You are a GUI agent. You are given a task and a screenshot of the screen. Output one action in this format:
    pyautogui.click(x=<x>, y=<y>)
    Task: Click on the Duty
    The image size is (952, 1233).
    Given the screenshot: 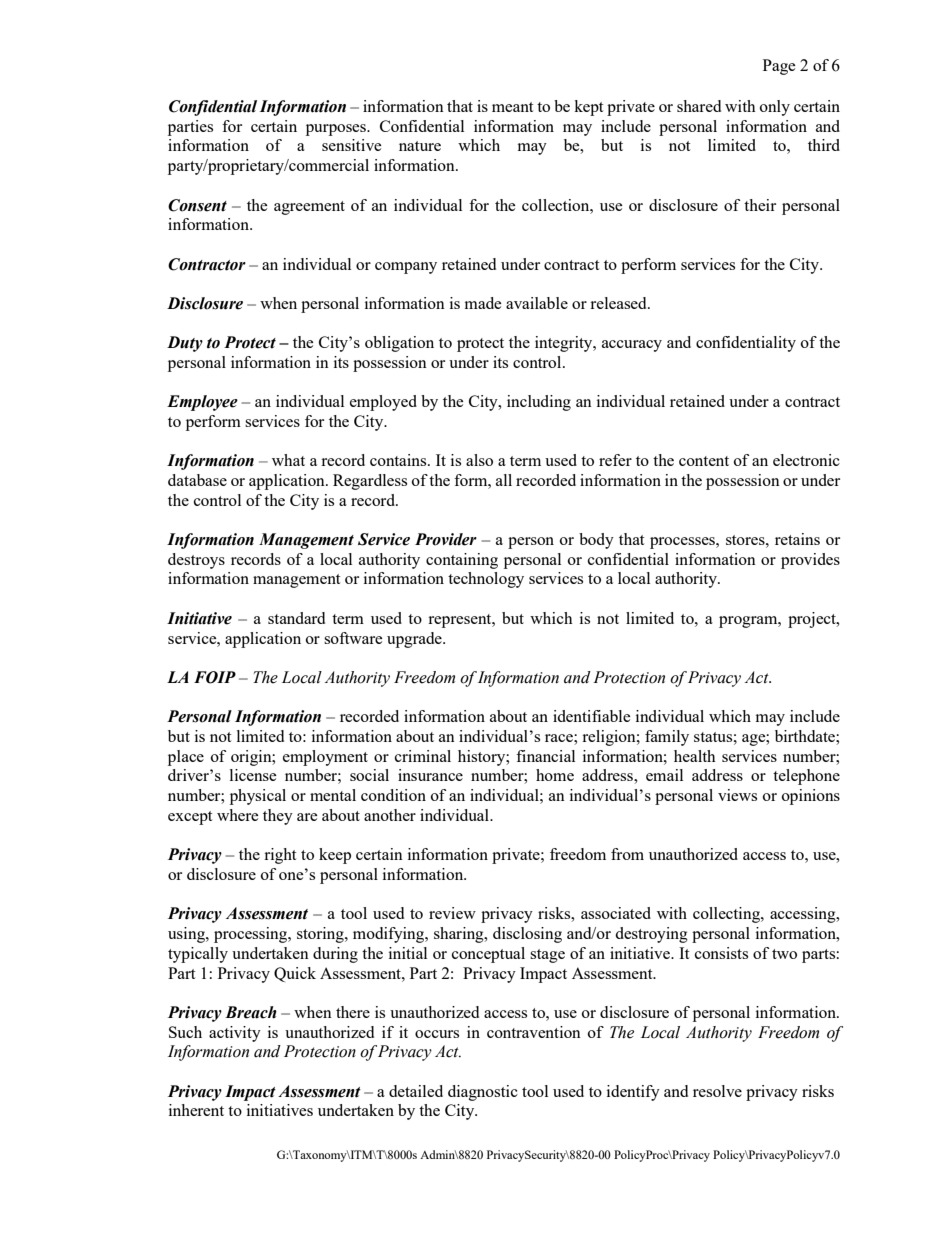 What is the action you would take?
    pyautogui.click(x=185, y=344)
